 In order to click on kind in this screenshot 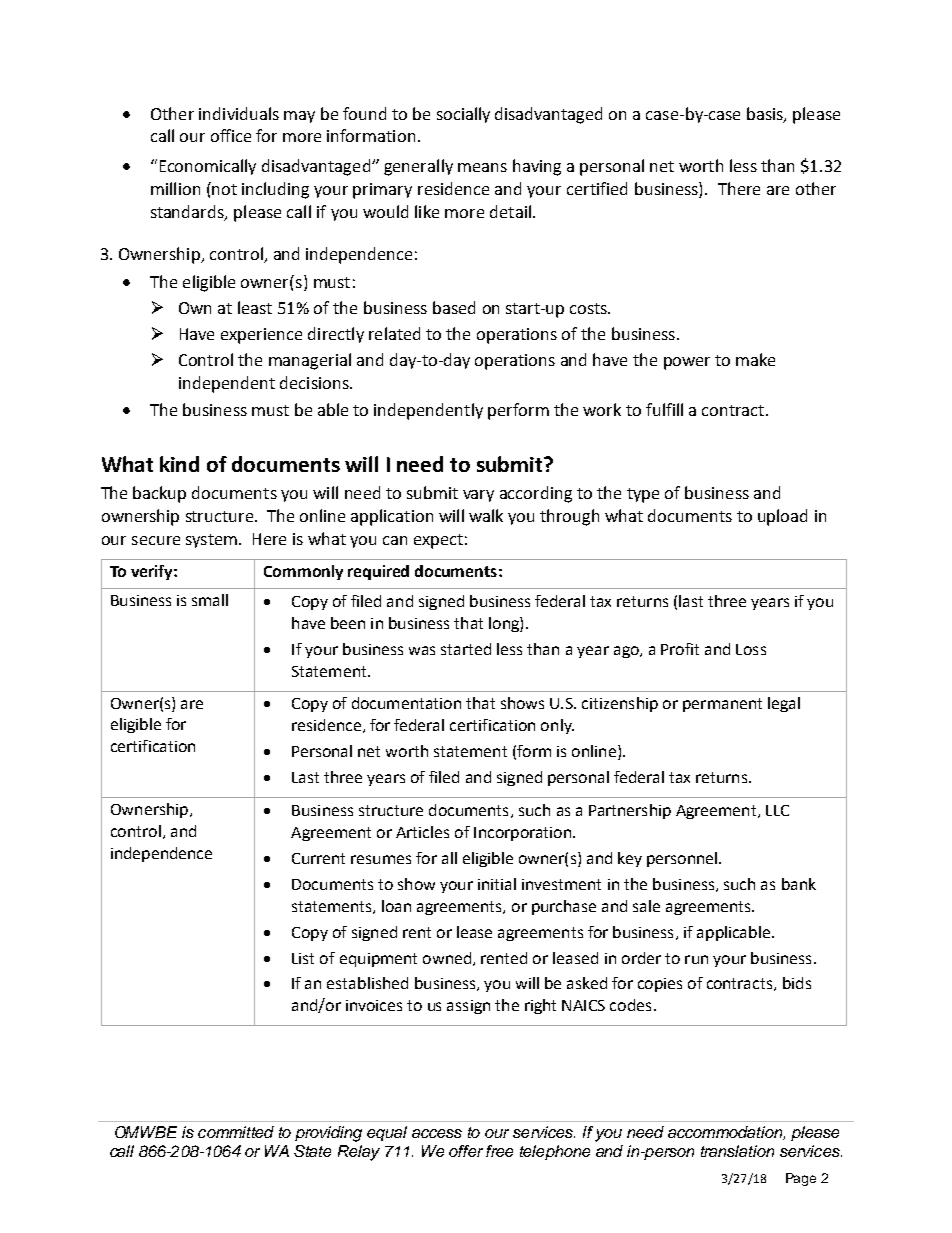, I will do `click(179, 464)`.
